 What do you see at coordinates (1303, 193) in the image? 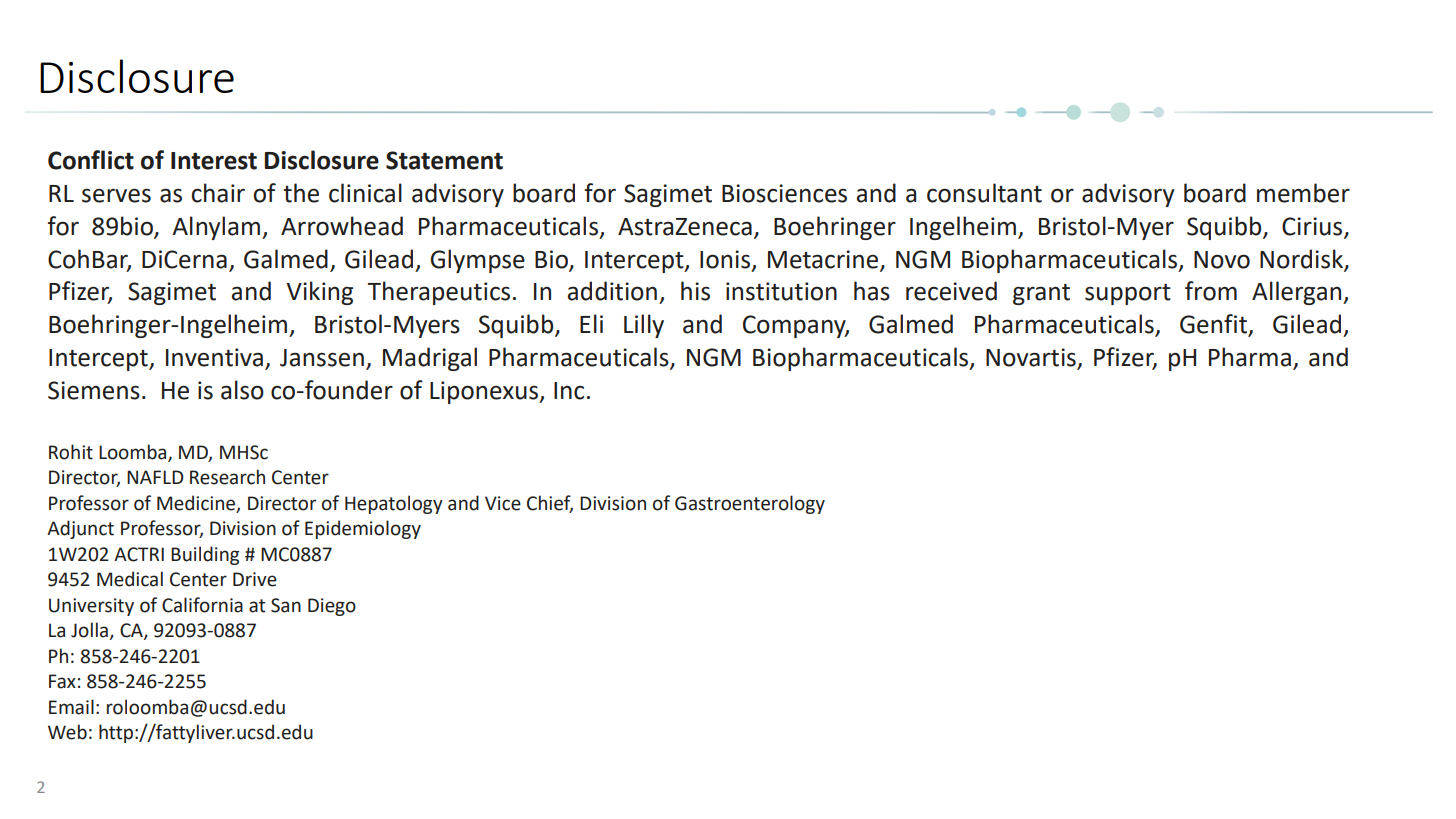
I see `member` at bounding box center [1303, 193].
